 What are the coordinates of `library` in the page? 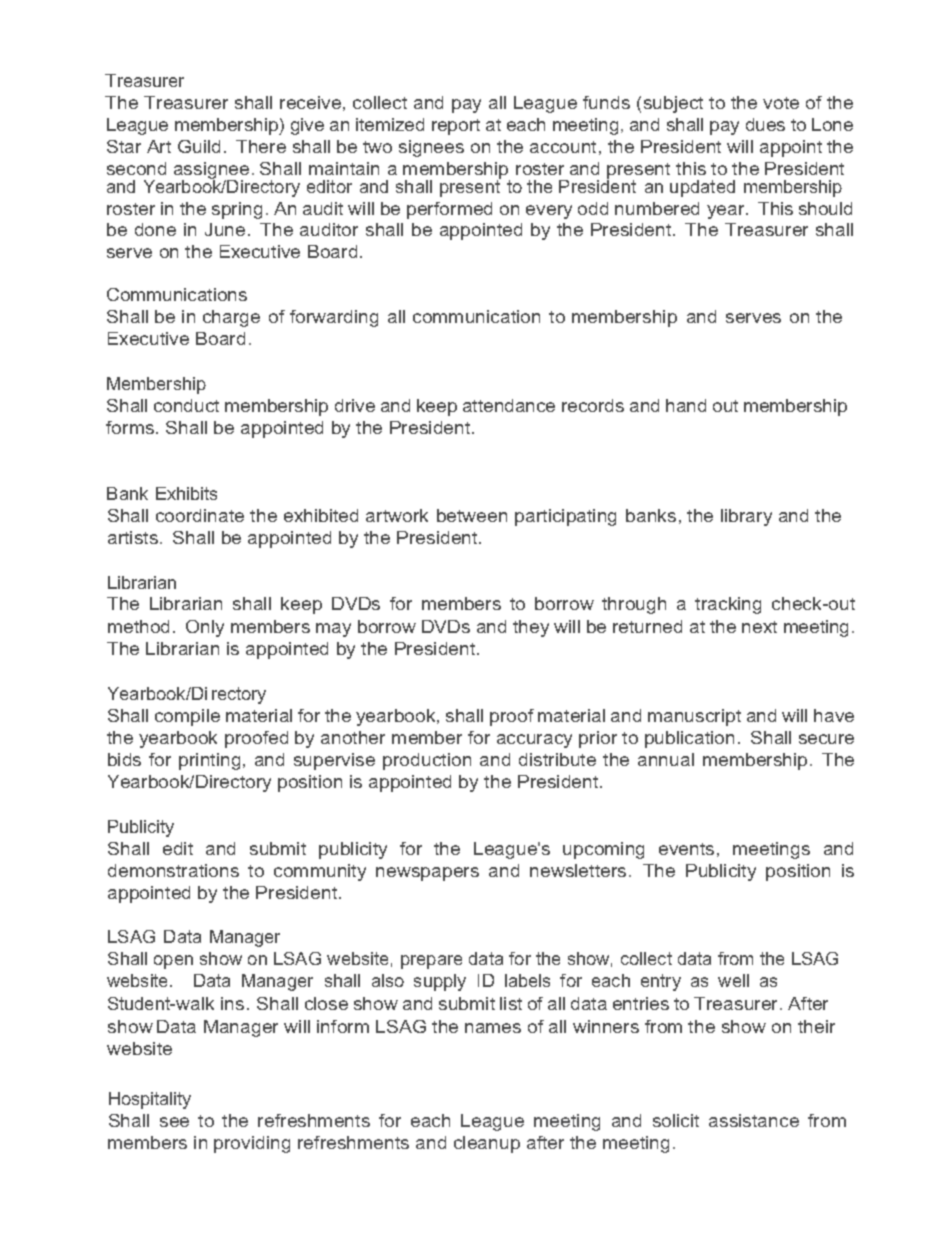 It's located at (746, 517).
